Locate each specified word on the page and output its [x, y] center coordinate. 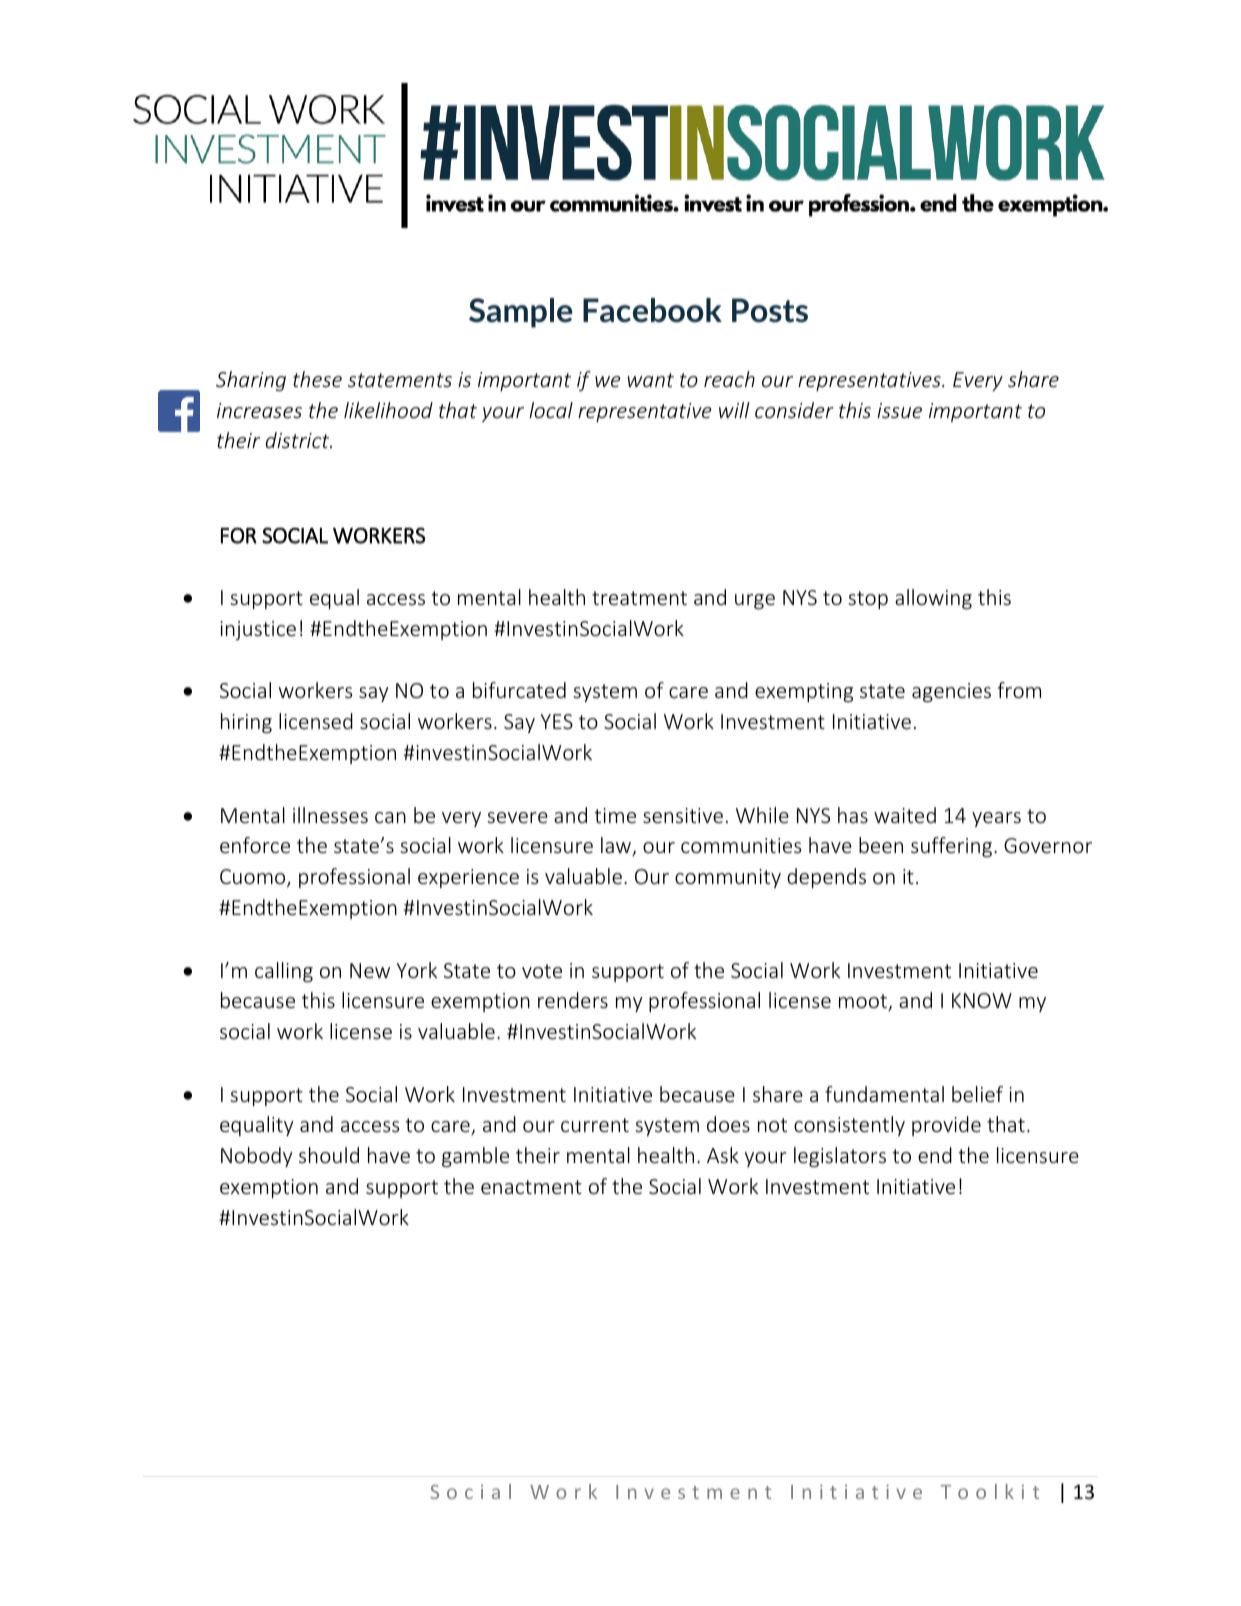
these [317, 379]
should [329, 1155]
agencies [951, 692]
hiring [246, 723]
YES [557, 721]
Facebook [652, 310]
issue [899, 410]
